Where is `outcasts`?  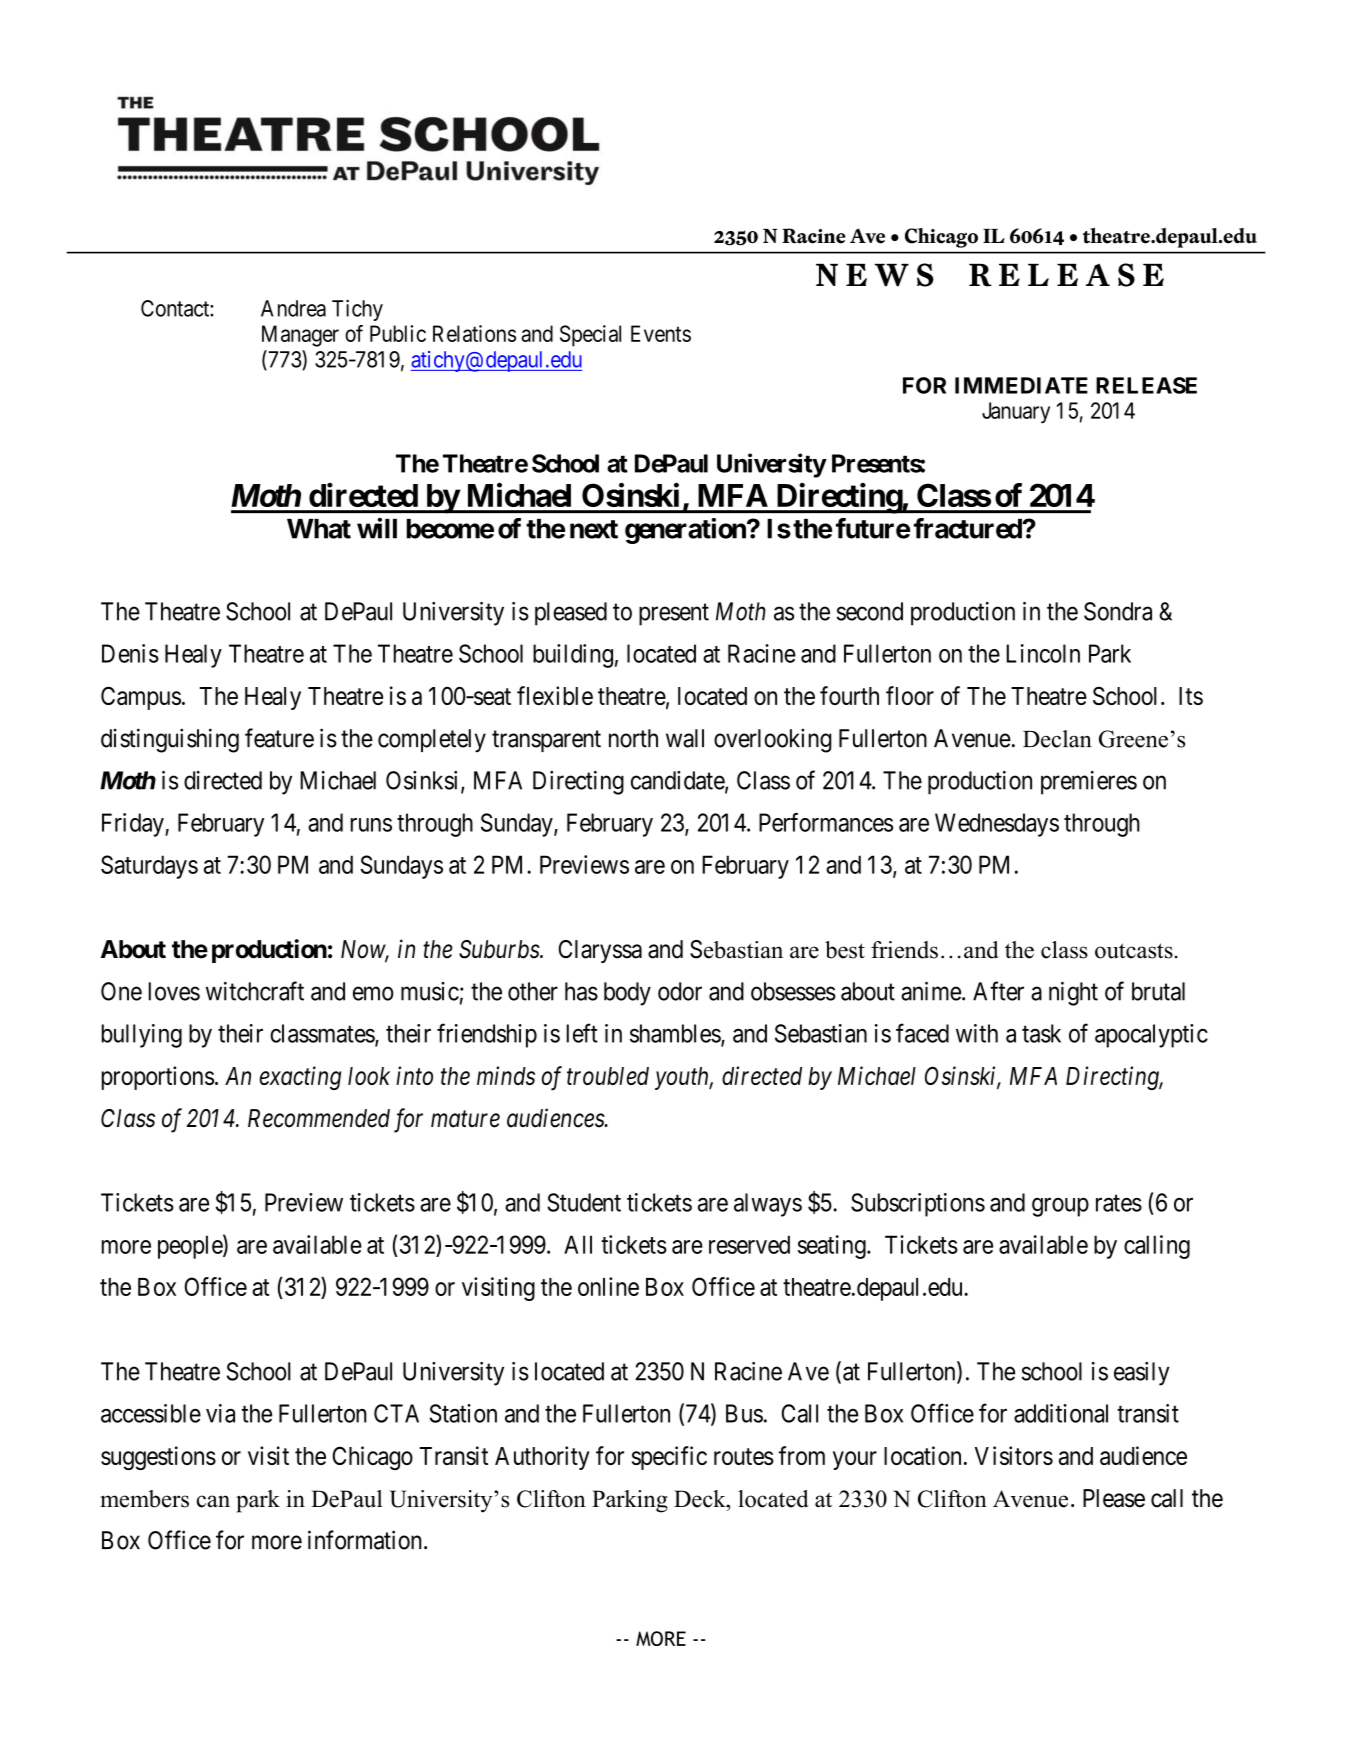 outcasts is located at coordinates (1134, 951).
